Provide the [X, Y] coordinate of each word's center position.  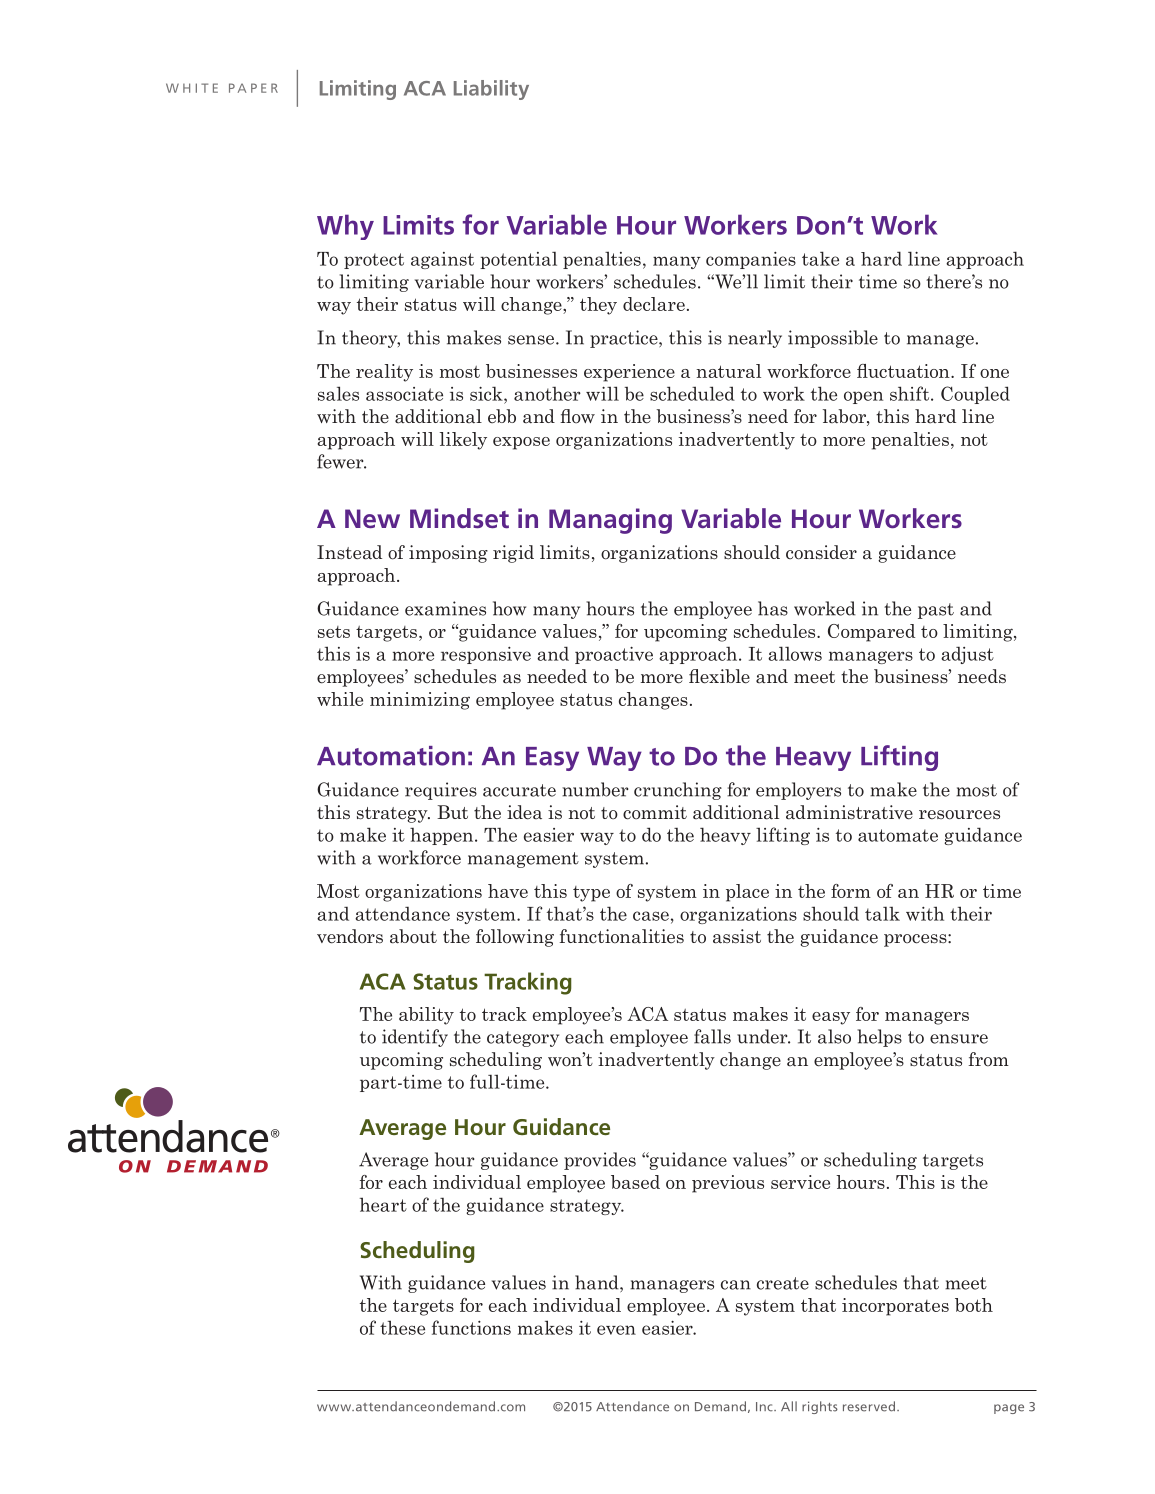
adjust [967, 655]
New [372, 518]
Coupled [975, 395]
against [442, 260]
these [402, 1327]
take [820, 258]
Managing [610, 521]
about [413, 936]
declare [654, 304]
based [635, 1182]
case [651, 916]
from [989, 1059]
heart [383, 1204]
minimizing [420, 701]
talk [882, 913]
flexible [719, 676]
